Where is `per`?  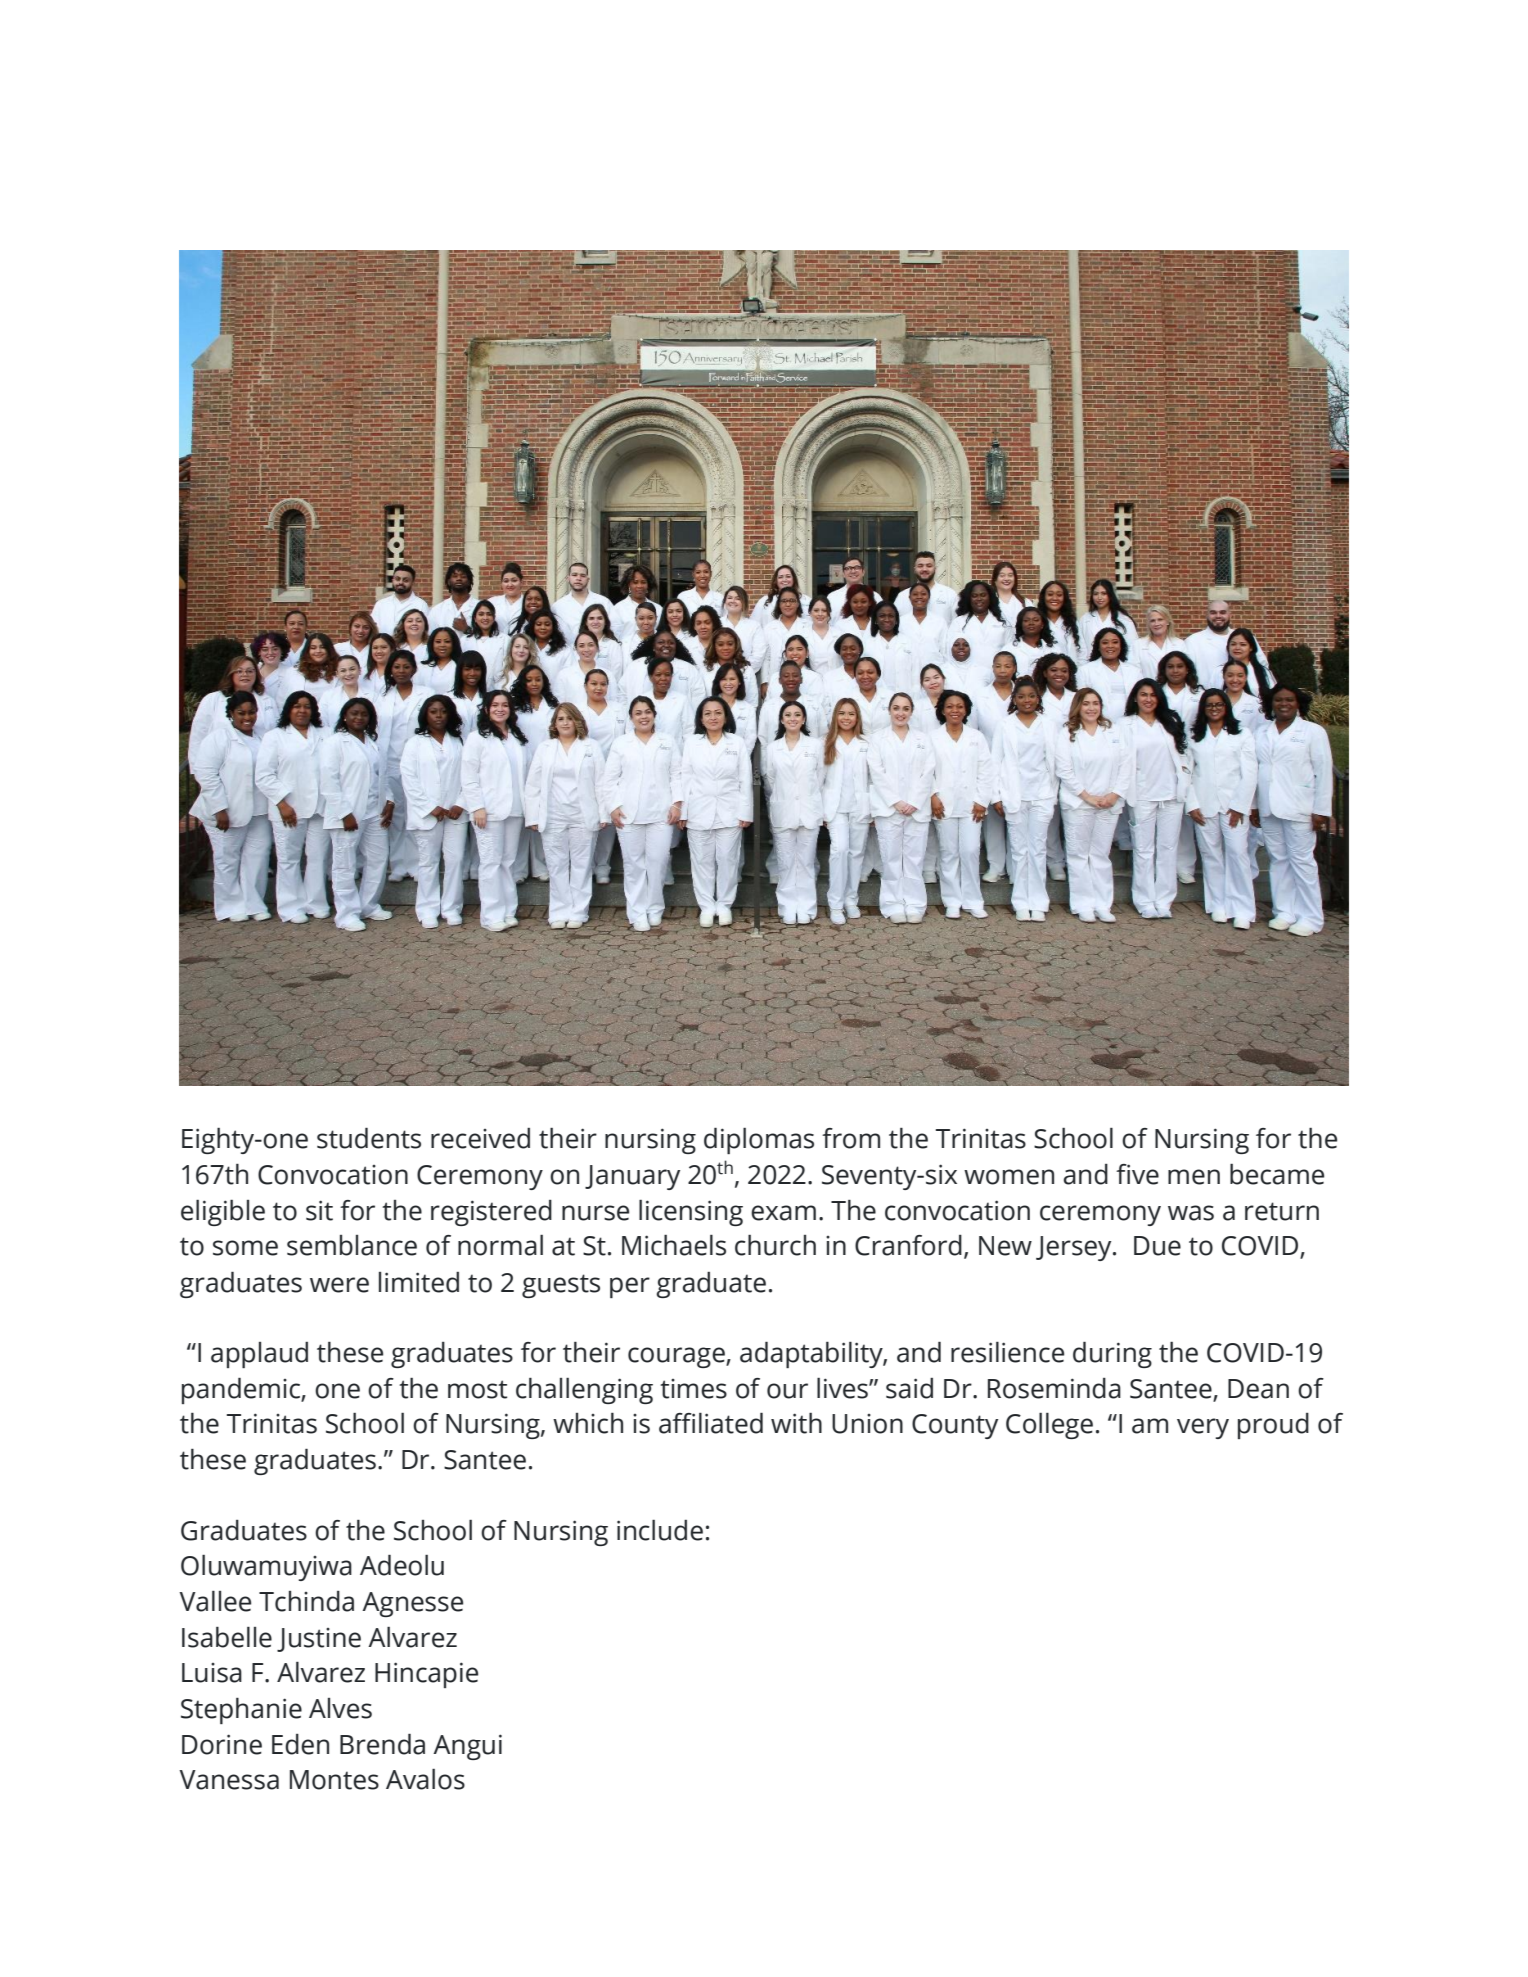
per is located at coordinates (630, 1287).
